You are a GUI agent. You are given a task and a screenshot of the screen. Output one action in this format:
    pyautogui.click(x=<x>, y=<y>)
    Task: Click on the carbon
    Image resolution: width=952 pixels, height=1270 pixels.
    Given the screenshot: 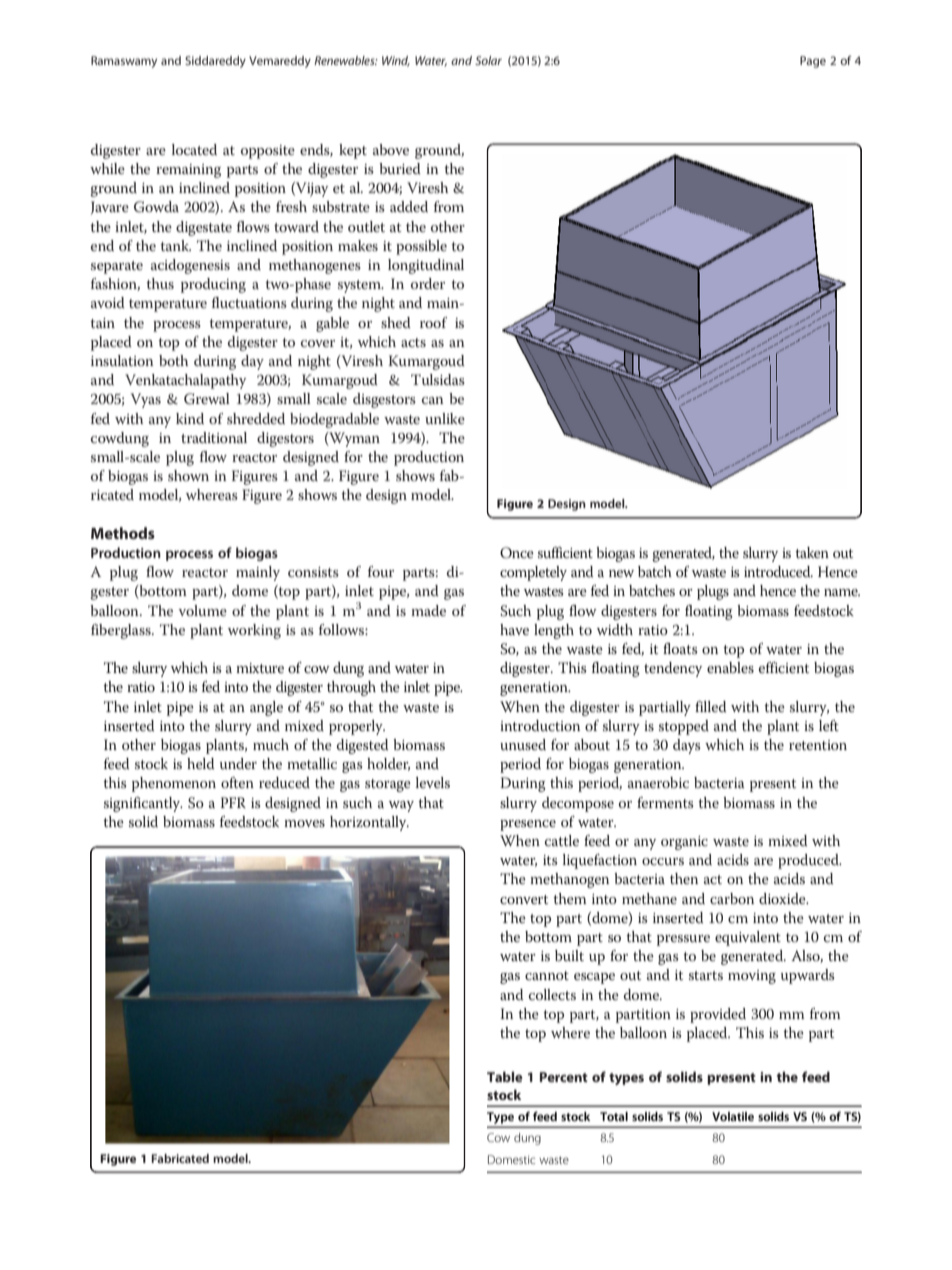 What is the action you would take?
    pyautogui.click(x=732, y=898)
